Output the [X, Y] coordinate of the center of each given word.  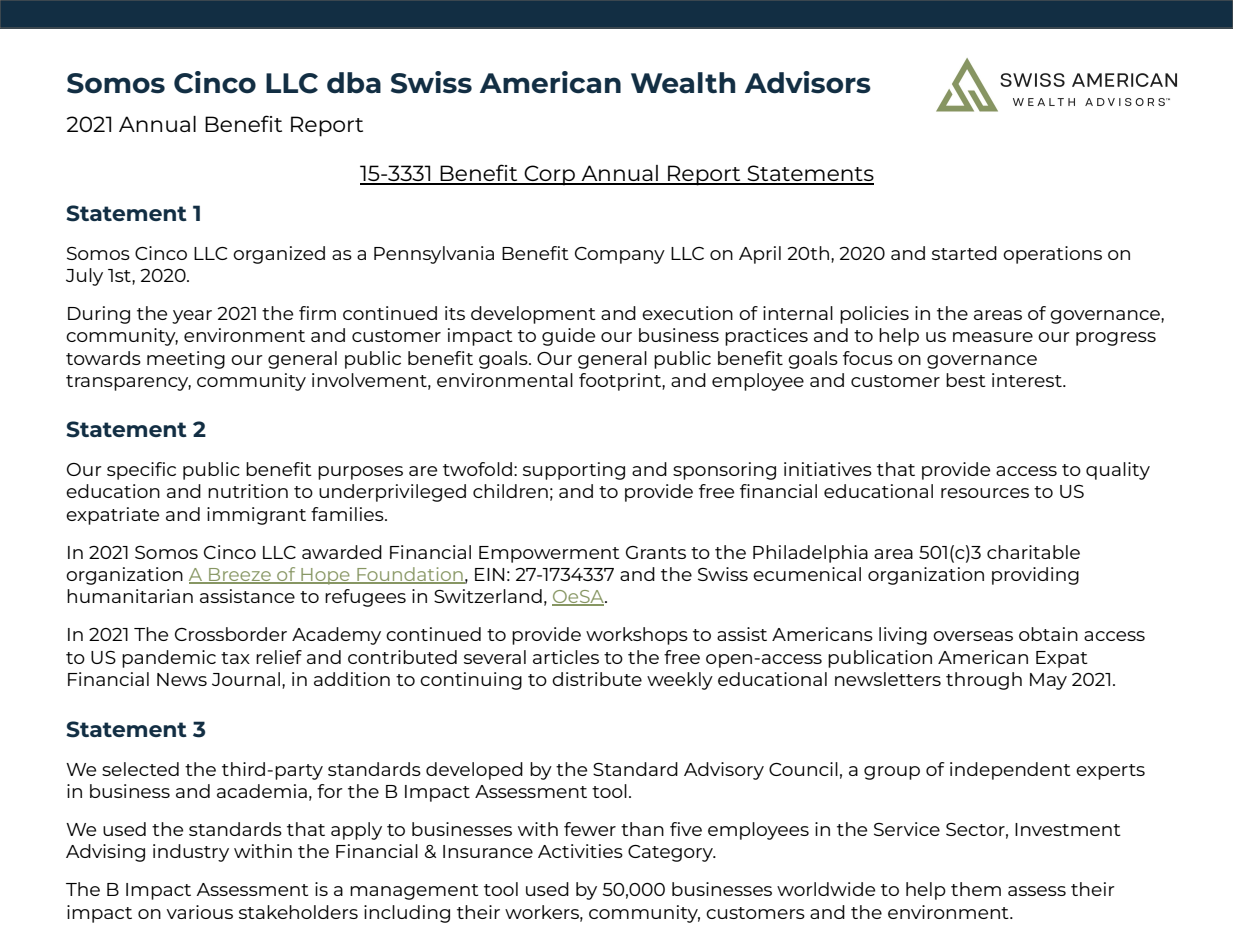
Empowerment [549, 554]
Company [620, 255]
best [966, 380]
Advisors [808, 82]
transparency [128, 383]
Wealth [683, 83]
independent [1010, 771]
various [199, 912]
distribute [597, 679]
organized [279, 255]
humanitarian [130, 596]
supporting [574, 471]
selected [140, 769]
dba [354, 83]
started [964, 253]
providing [1035, 576]
